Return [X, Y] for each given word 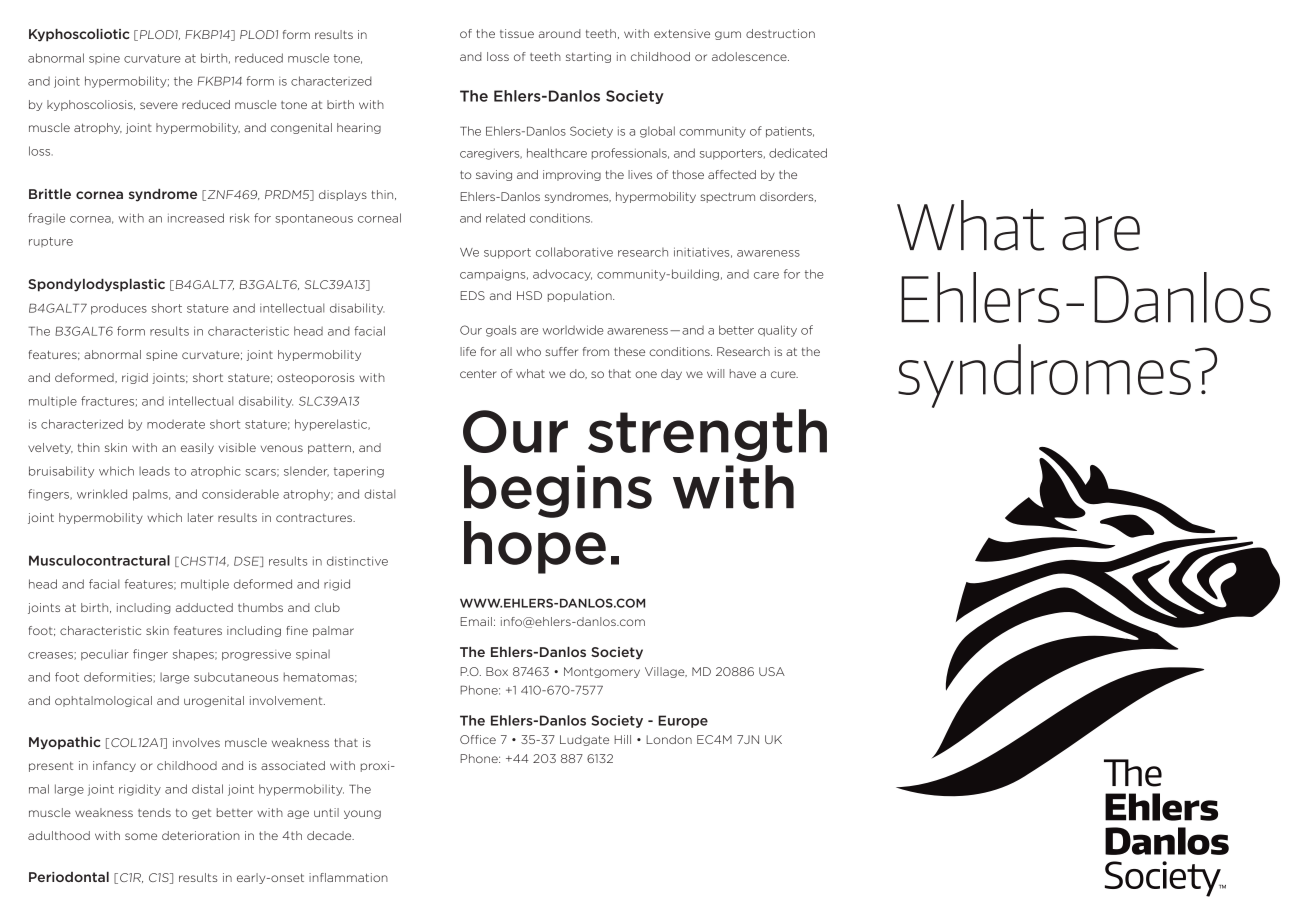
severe [159, 105]
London [669, 739]
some [141, 836]
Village [666, 672]
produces [119, 309]
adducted [204, 607]
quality [777, 331]
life [468, 351]
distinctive [357, 561]
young [362, 814]
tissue [517, 33]
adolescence [750, 56]
